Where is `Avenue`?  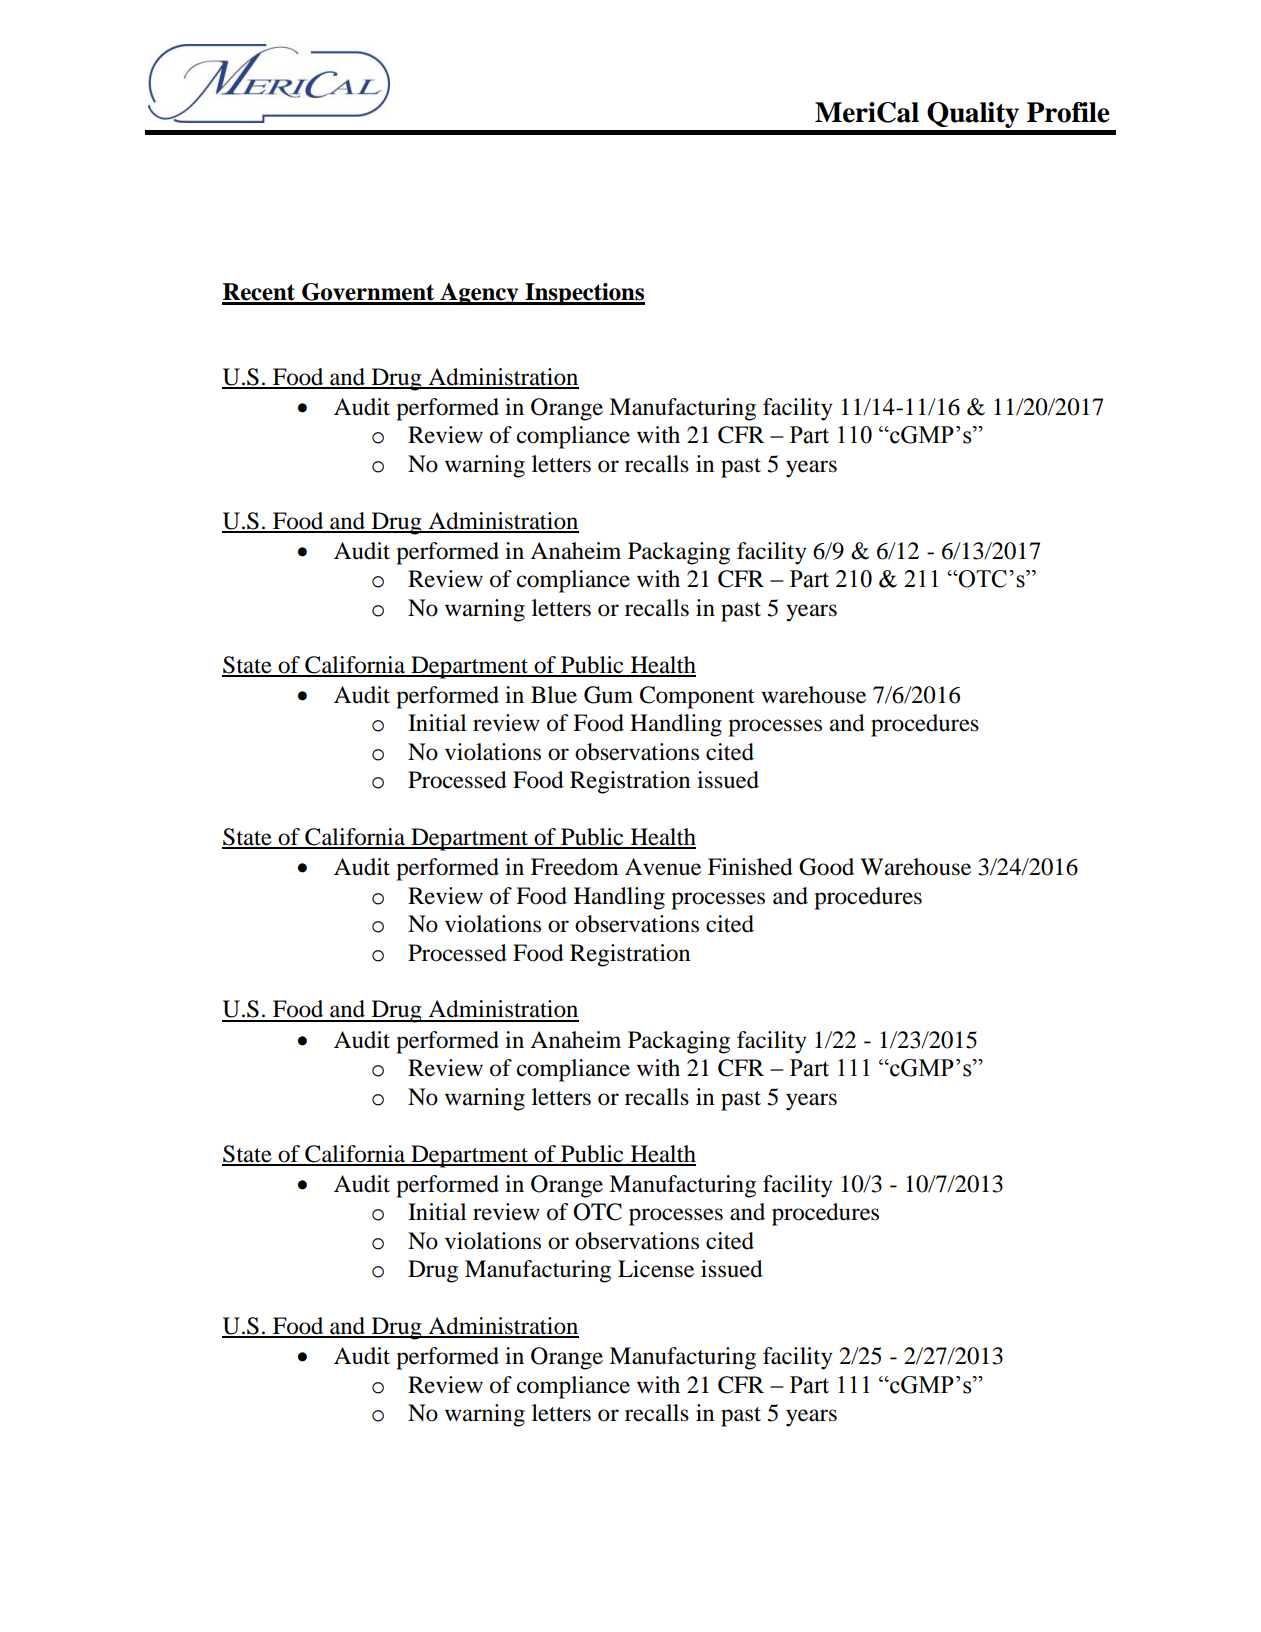 Avenue is located at coordinates (663, 867).
